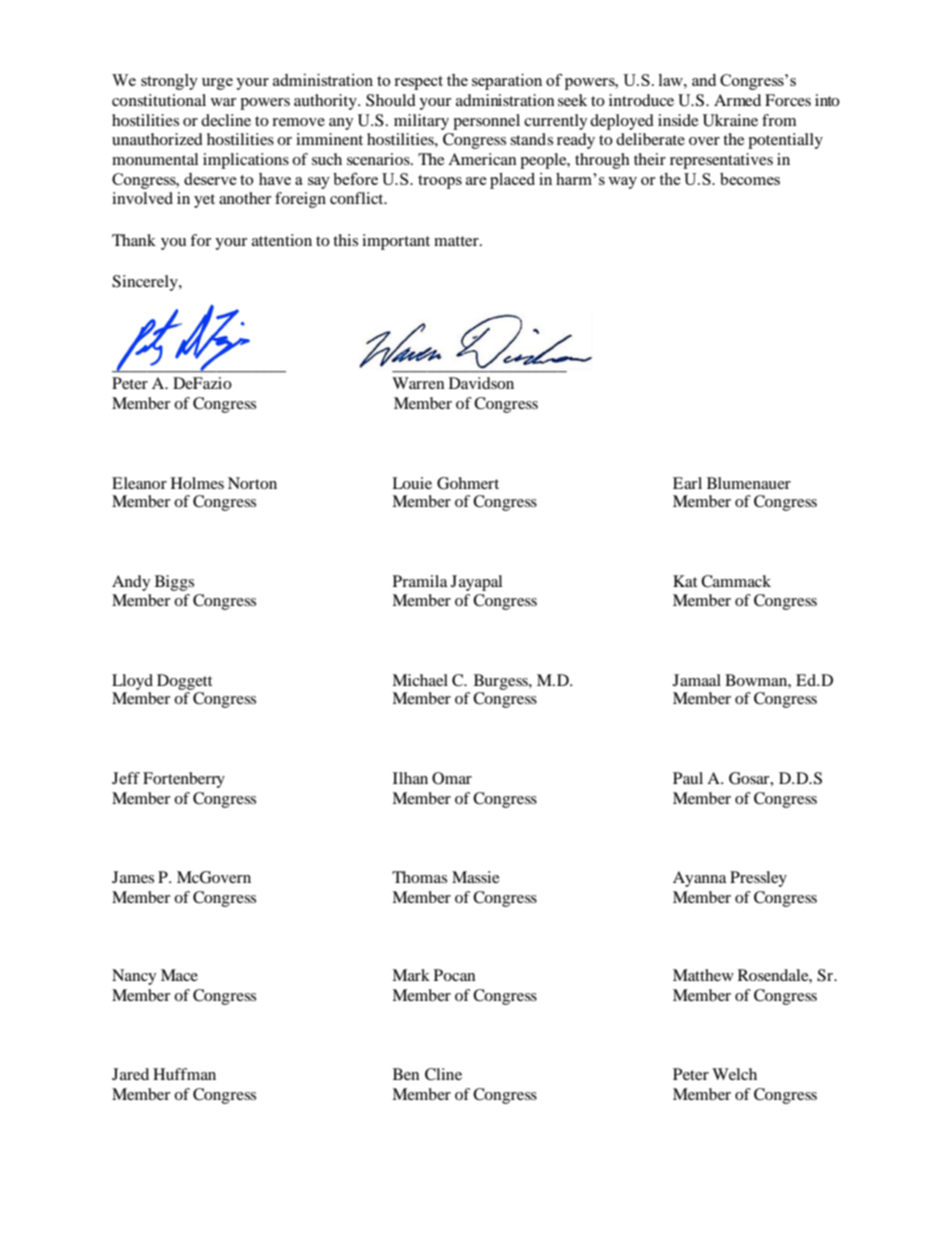 Image resolution: width=952 pixels, height=1233 pixels. Describe the element at coordinates (685, 581) in the image. I see `Kat` at that location.
